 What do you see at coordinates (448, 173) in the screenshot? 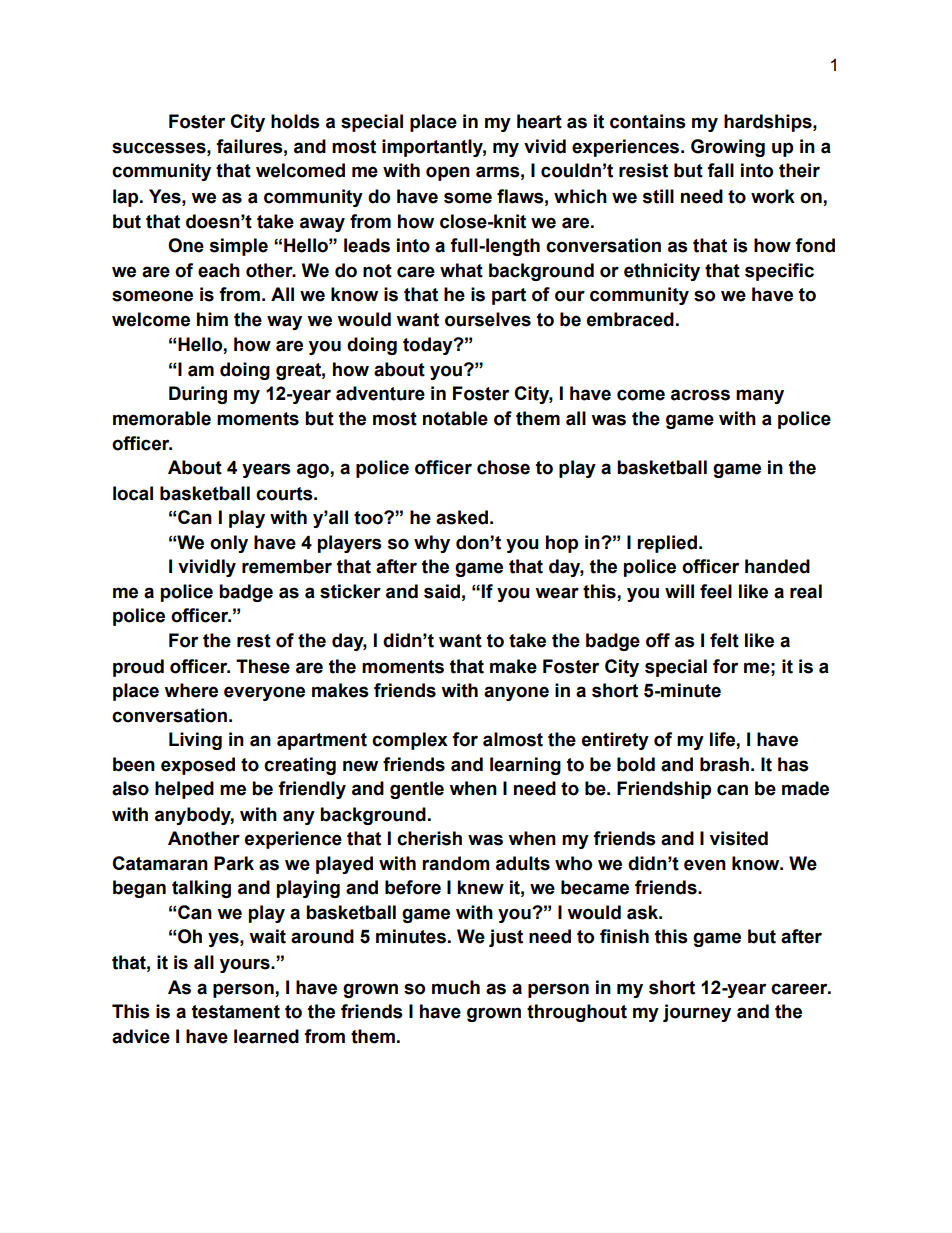
I see `open` at bounding box center [448, 173].
